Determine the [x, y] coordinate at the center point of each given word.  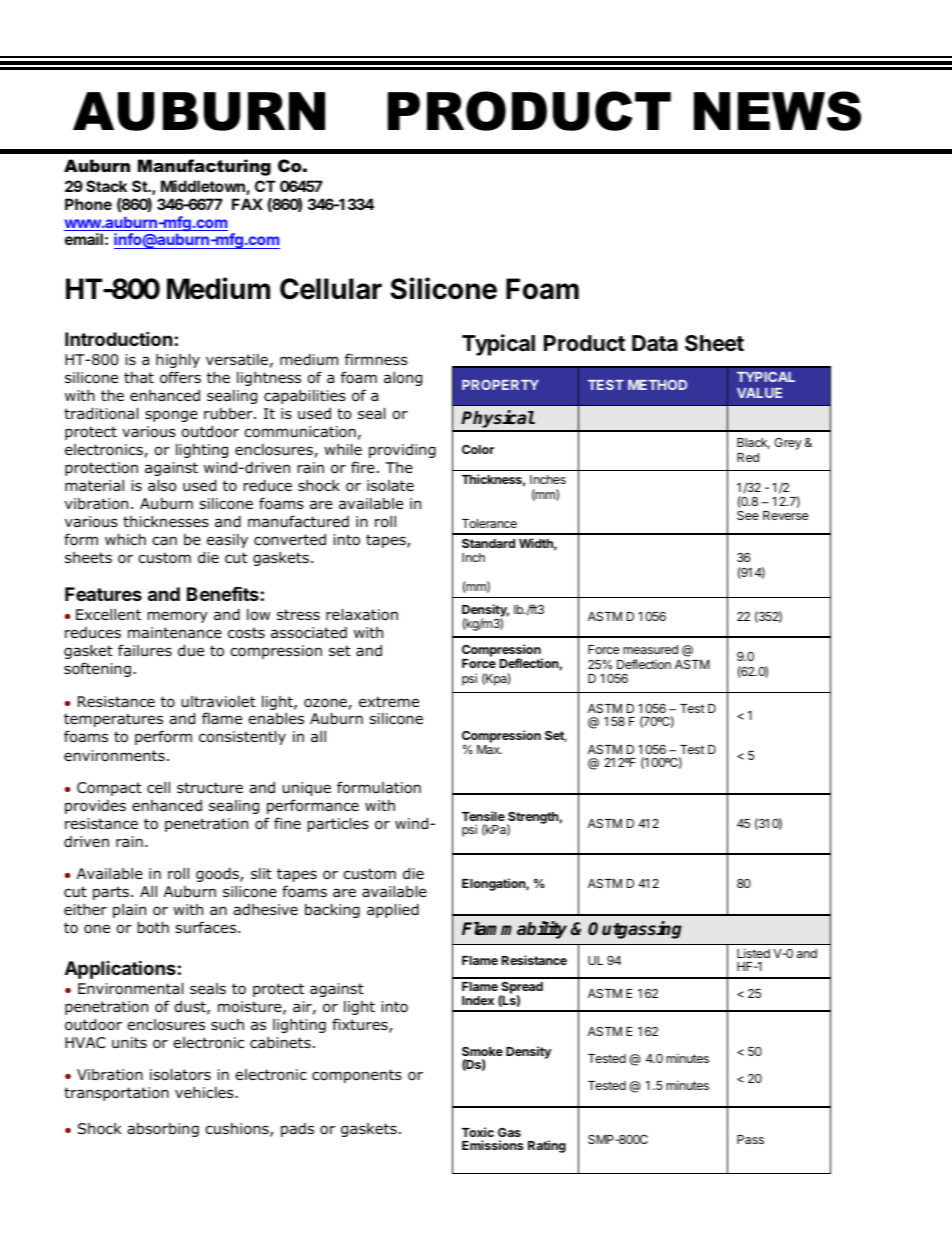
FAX [247, 204]
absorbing [163, 1130]
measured [650, 649]
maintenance [175, 633]
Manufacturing [204, 167]
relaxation [362, 614]
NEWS [777, 111]
